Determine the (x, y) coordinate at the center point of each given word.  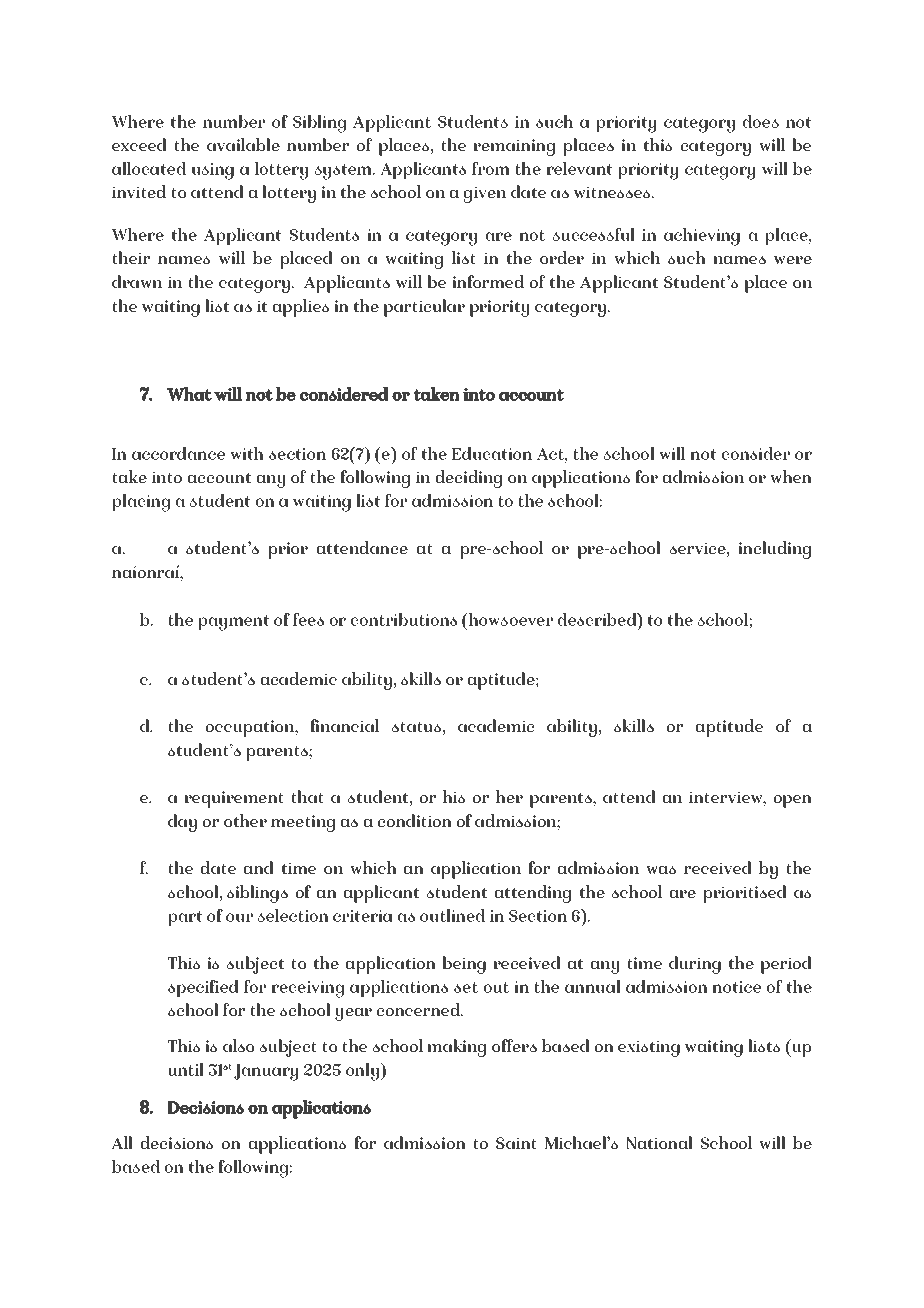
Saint (516, 1143)
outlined (452, 915)
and (259, 867)
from (491, 168)
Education (492, 453)
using (213, 171)
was (661, 869)
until (186, 1069)
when (791, 476)
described (598, 619)
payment (234, 623)
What (189, 394)
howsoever (510, 619)
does (761, 121)
